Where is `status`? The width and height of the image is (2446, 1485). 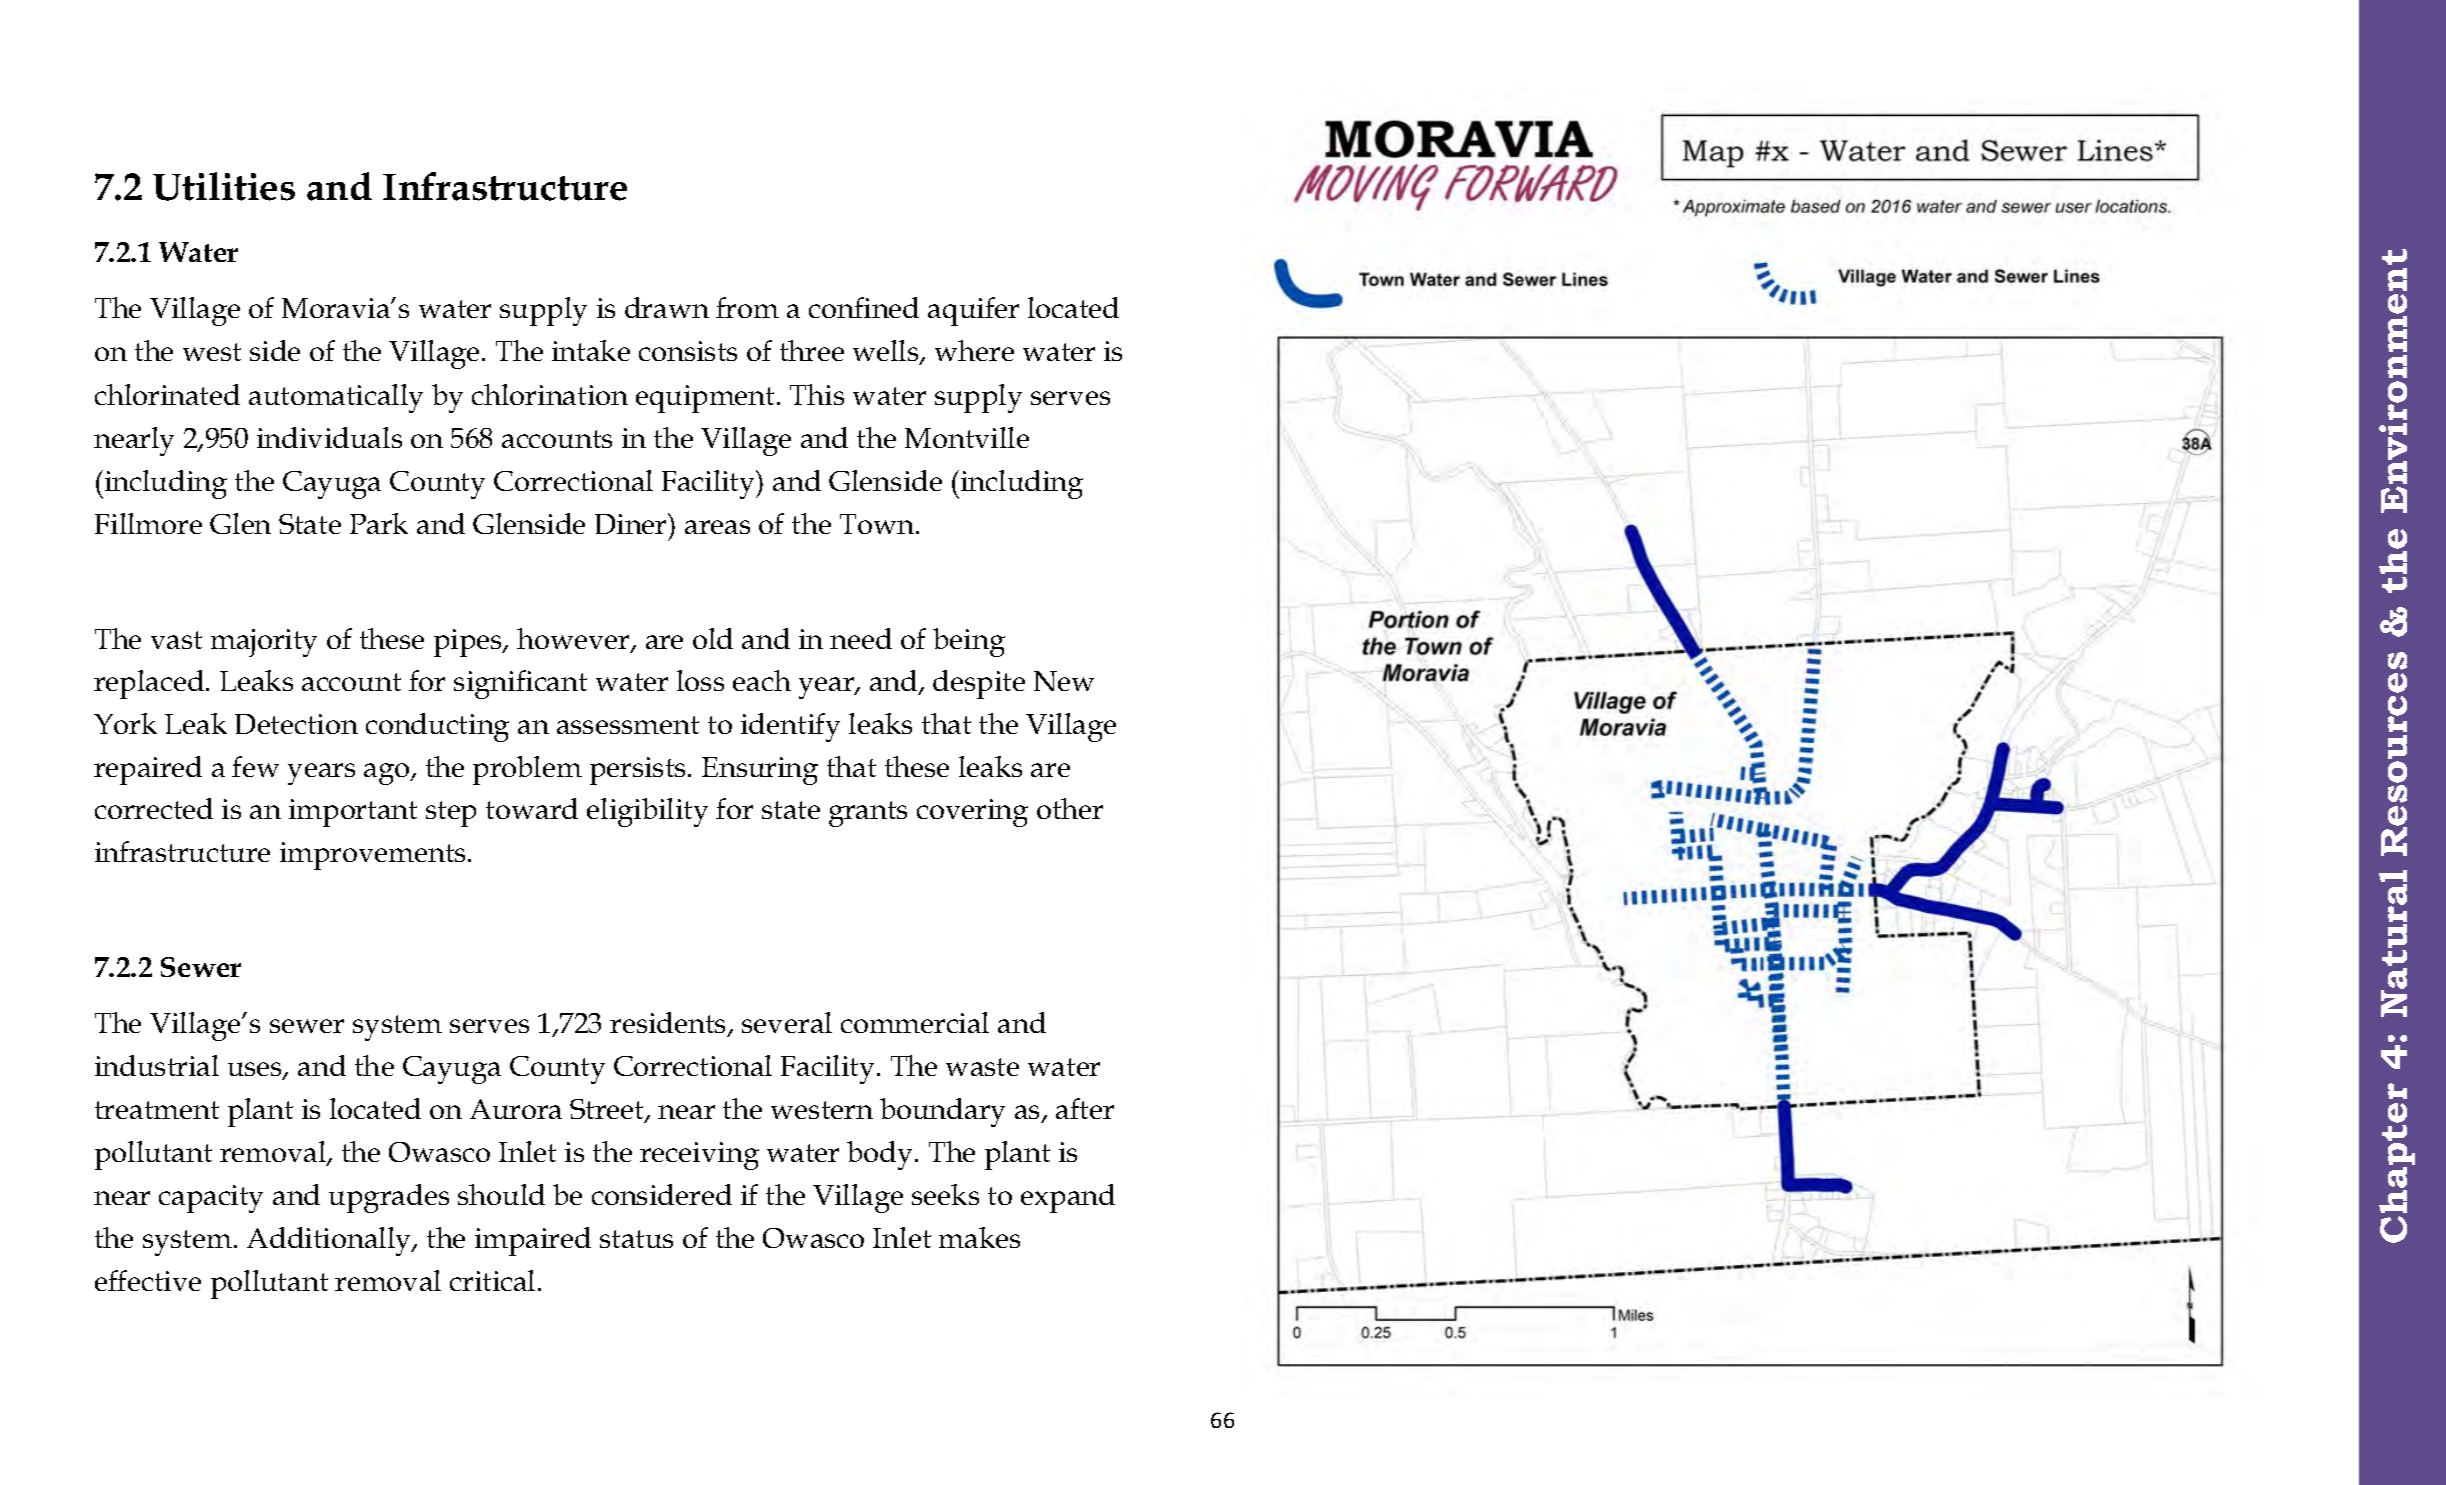 status is located at coordinates (636, 1239).
